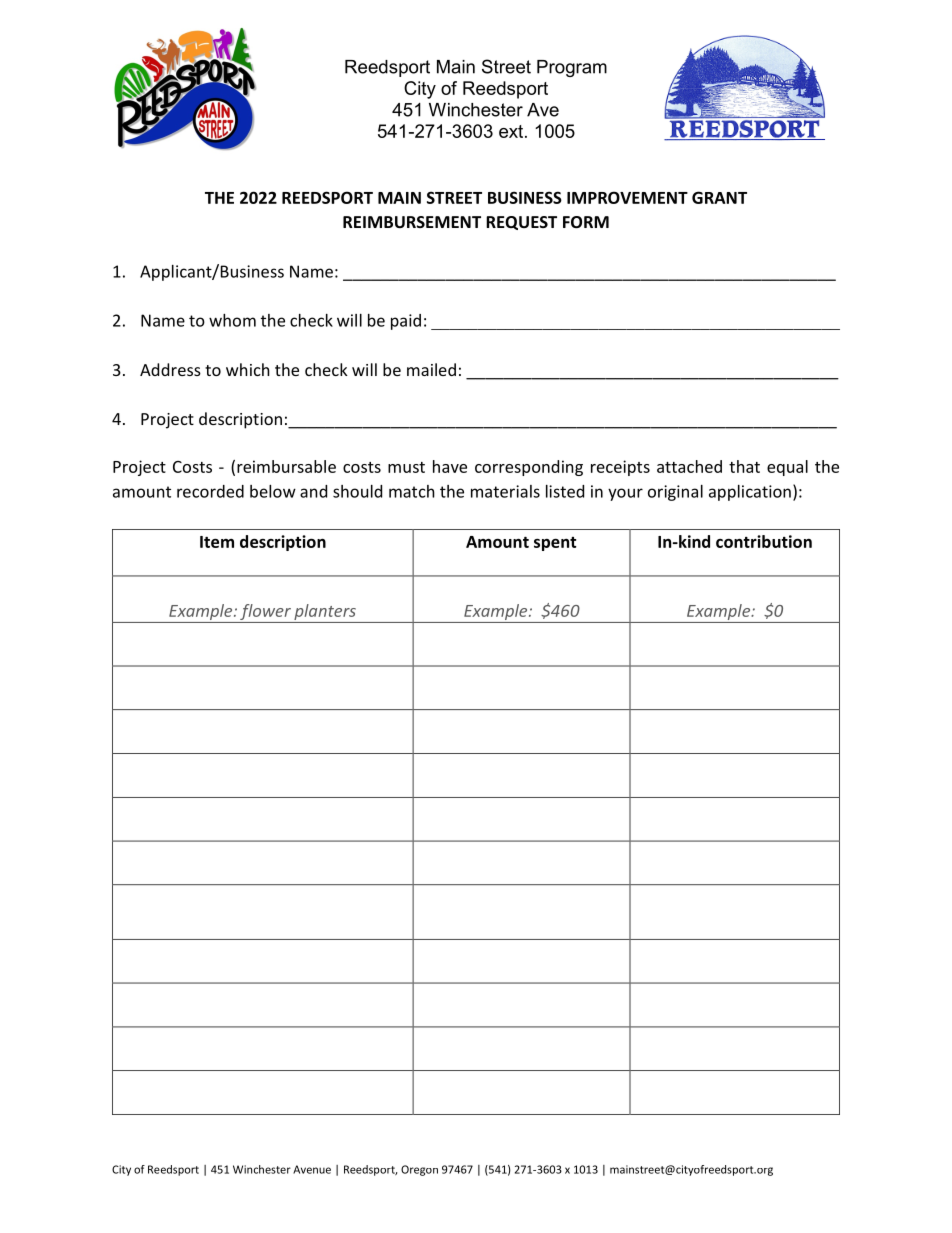 Image resolution: width=952 pixels, height=1233 pixels. What do you see at coordinates (312, 1169) in the image?
I see `Avenue` at bounding box center [312, 1169].
